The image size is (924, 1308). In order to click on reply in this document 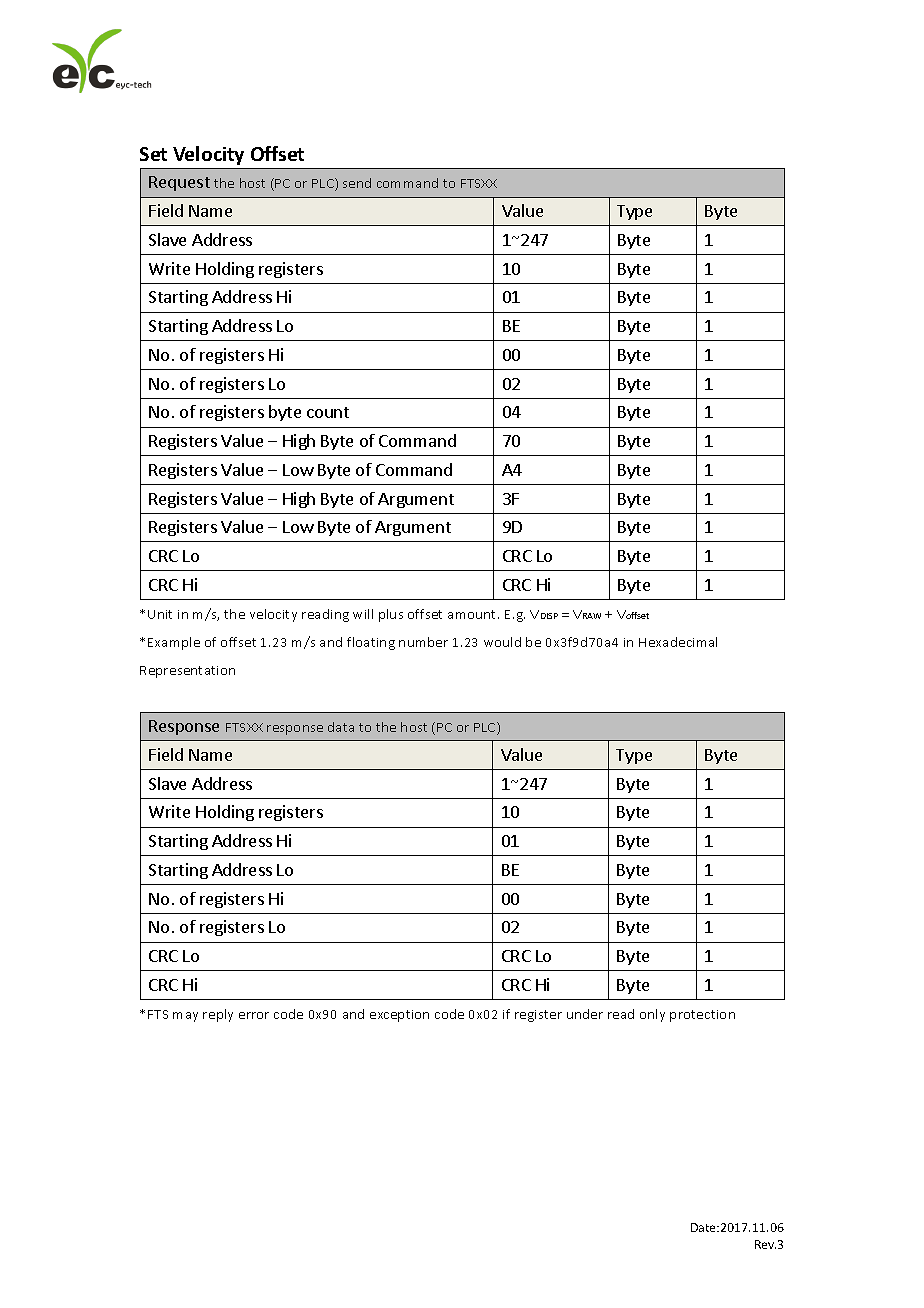, I will do `click(218, 1015)`.
